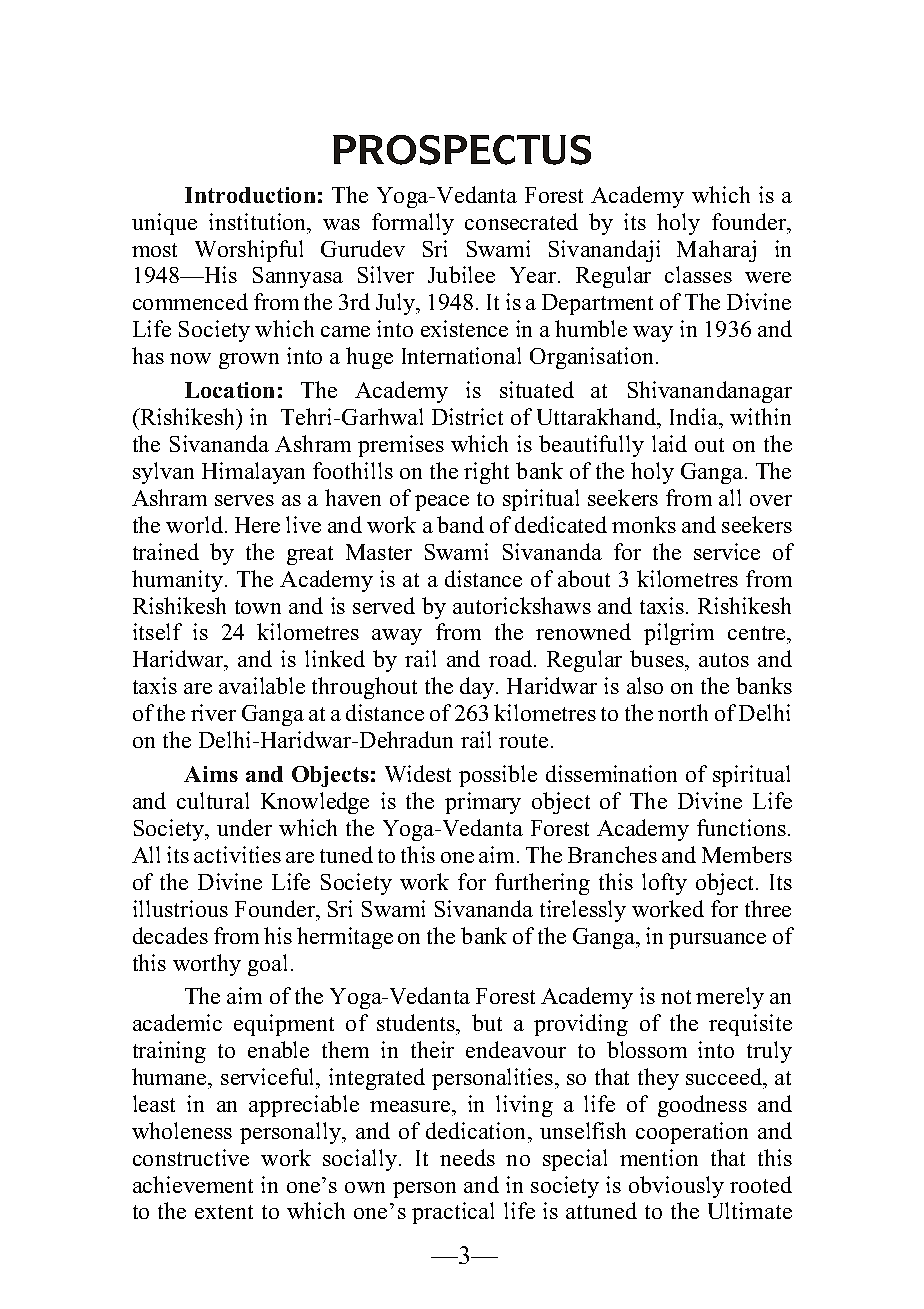 The image size is (924, 1309). I want to click on not, so click(676, 997).
